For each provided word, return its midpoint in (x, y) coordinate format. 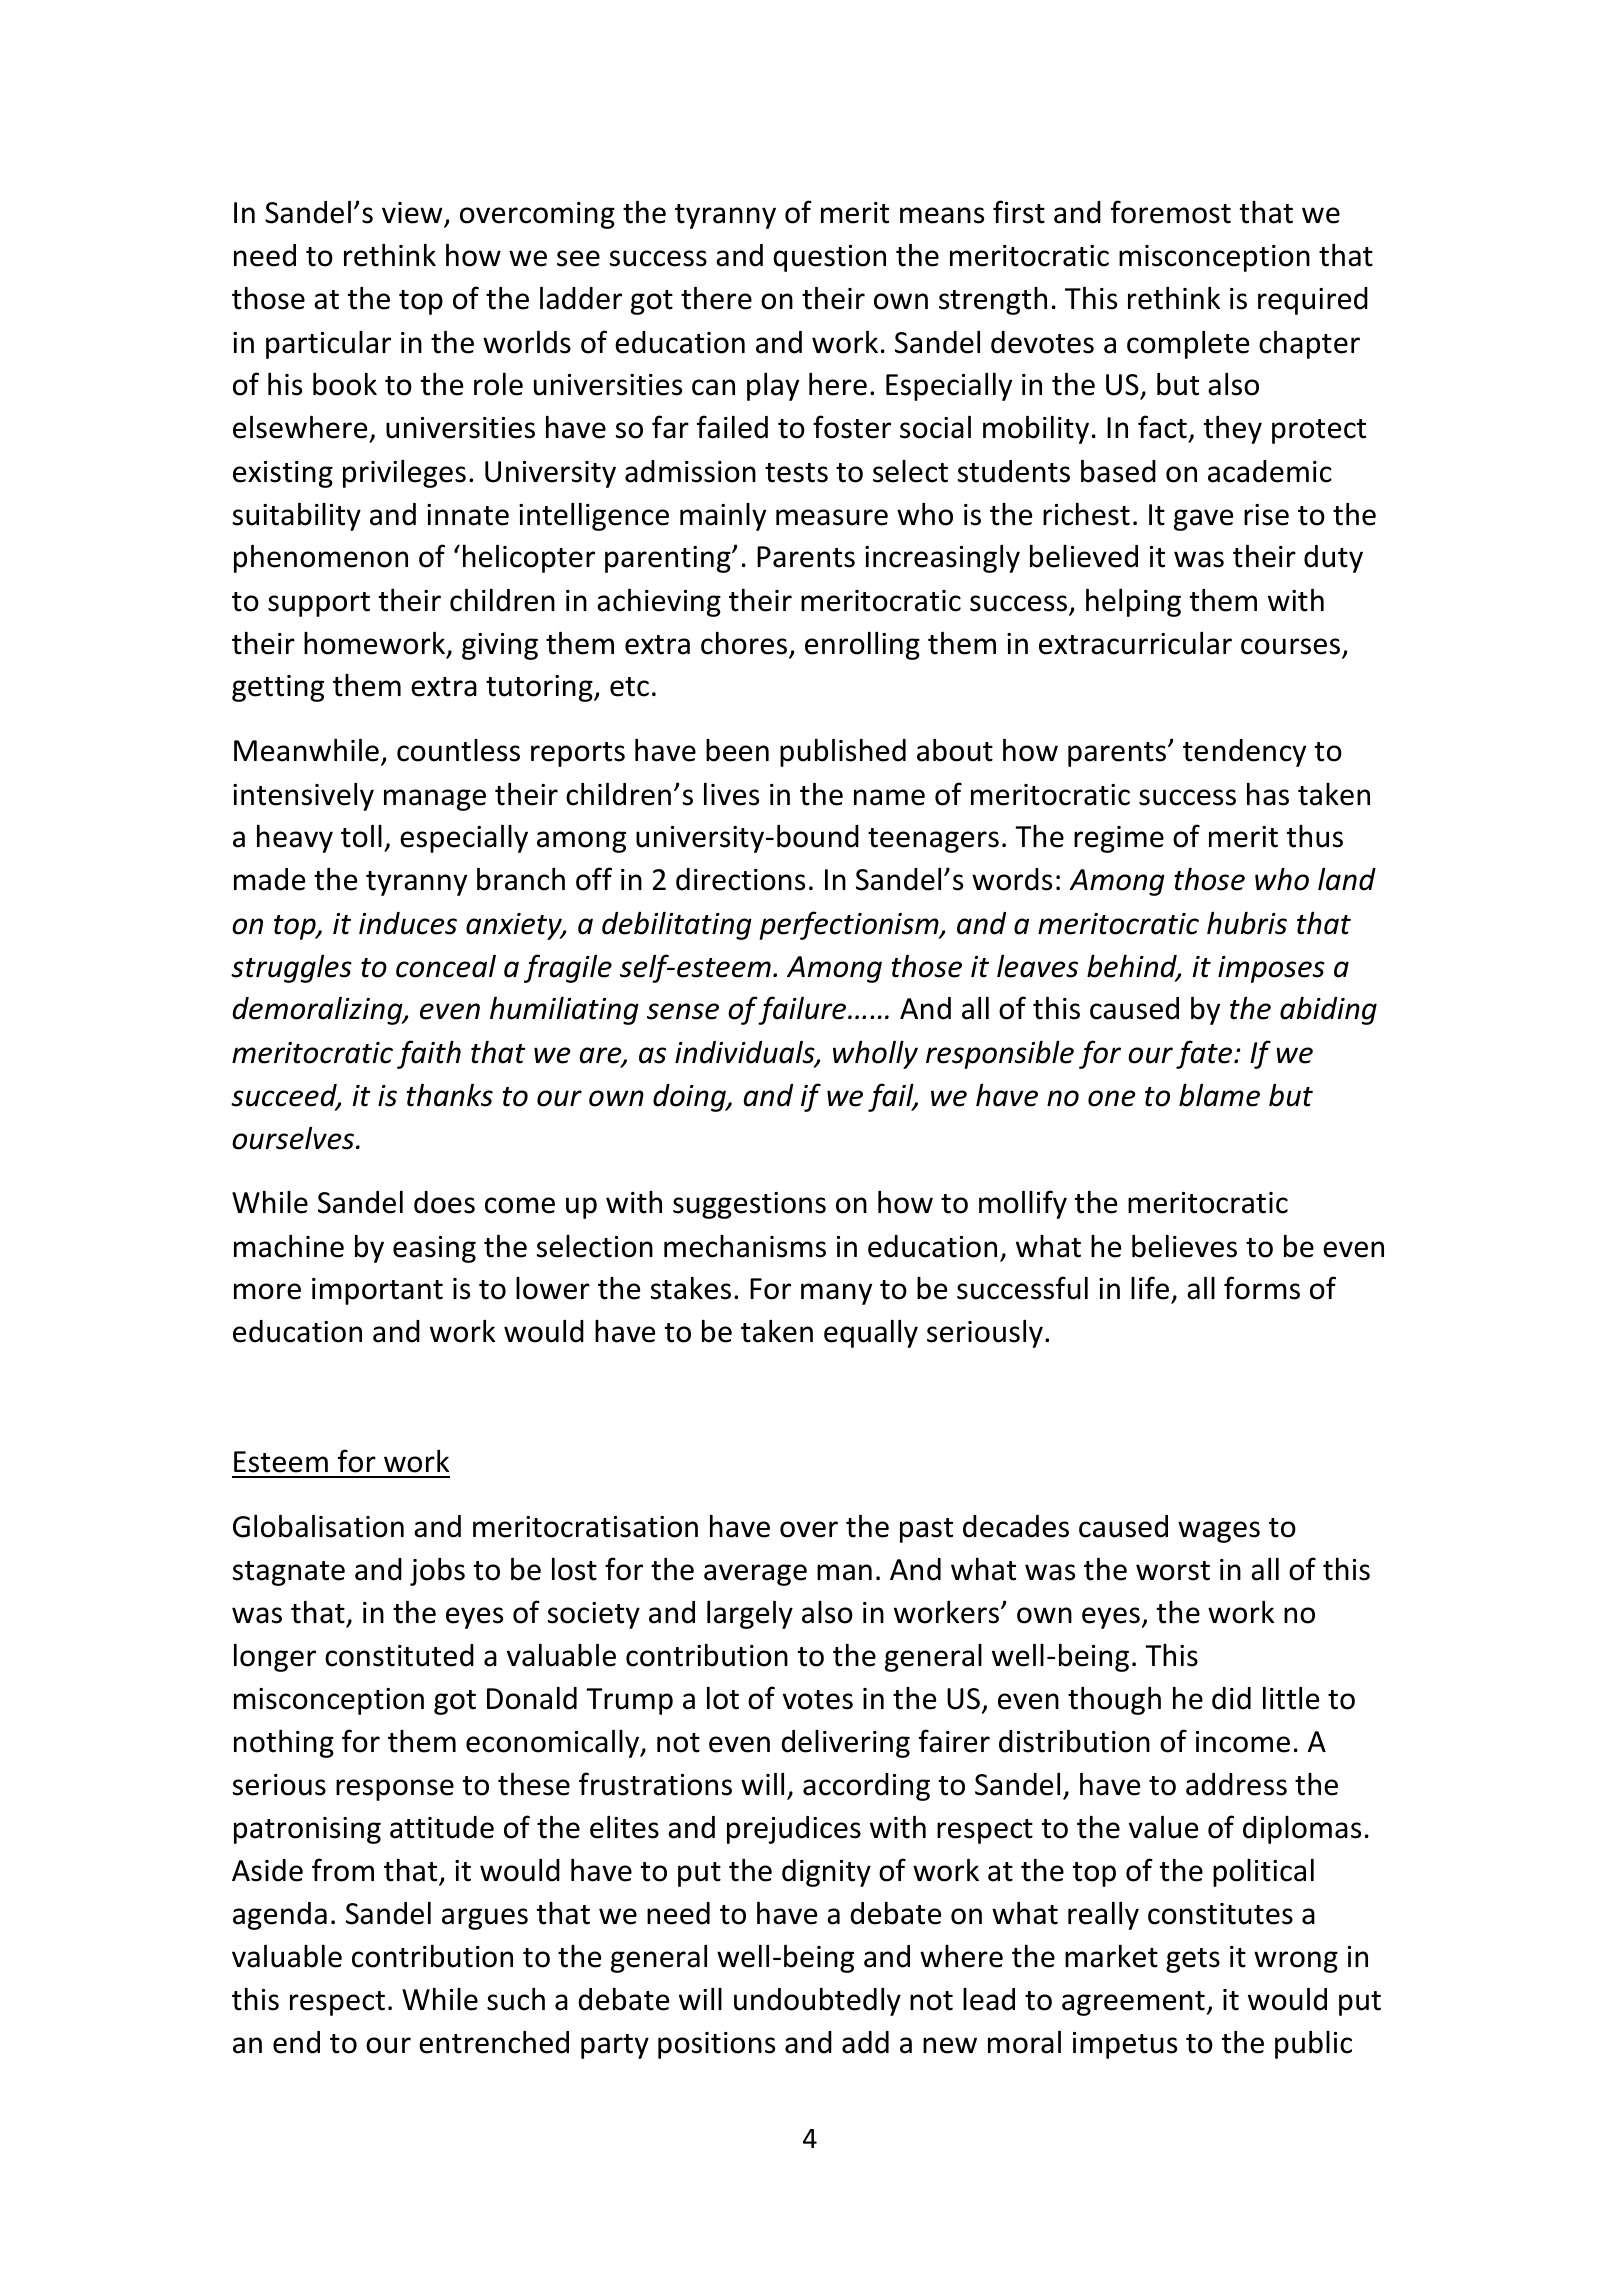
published (843, 752)
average (755, 1575)
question (829, 258)
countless (458, 750)
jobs (437, 1571)
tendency (1244, 753)
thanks (450, 1095)
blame (1219, 1095)
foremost (1171, 212)
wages (1219, 1532)
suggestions (749, 1205)
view (413, 214)
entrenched (494, 2042)
